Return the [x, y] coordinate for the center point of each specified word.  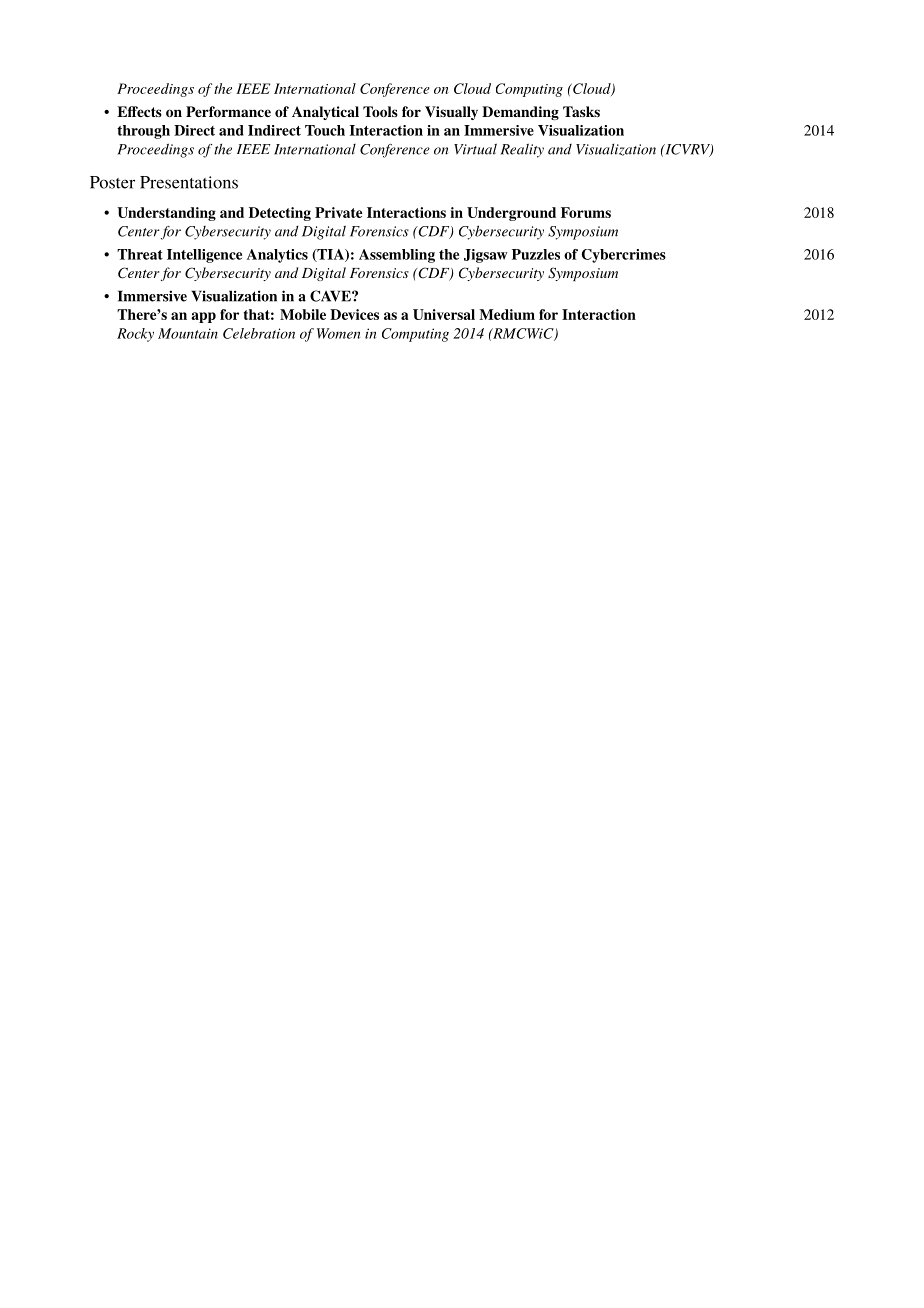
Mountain [188, 333]
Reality [522, 150]
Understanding [166, 214]
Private [338, 212]
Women [338, 333]
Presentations [189, 182]
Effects [139, 111]
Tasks [581, 111]
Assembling [397, 256]
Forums [586, 212]
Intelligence [204, 256]
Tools [380, 111]
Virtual [475, 149]
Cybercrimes [624, 256]
